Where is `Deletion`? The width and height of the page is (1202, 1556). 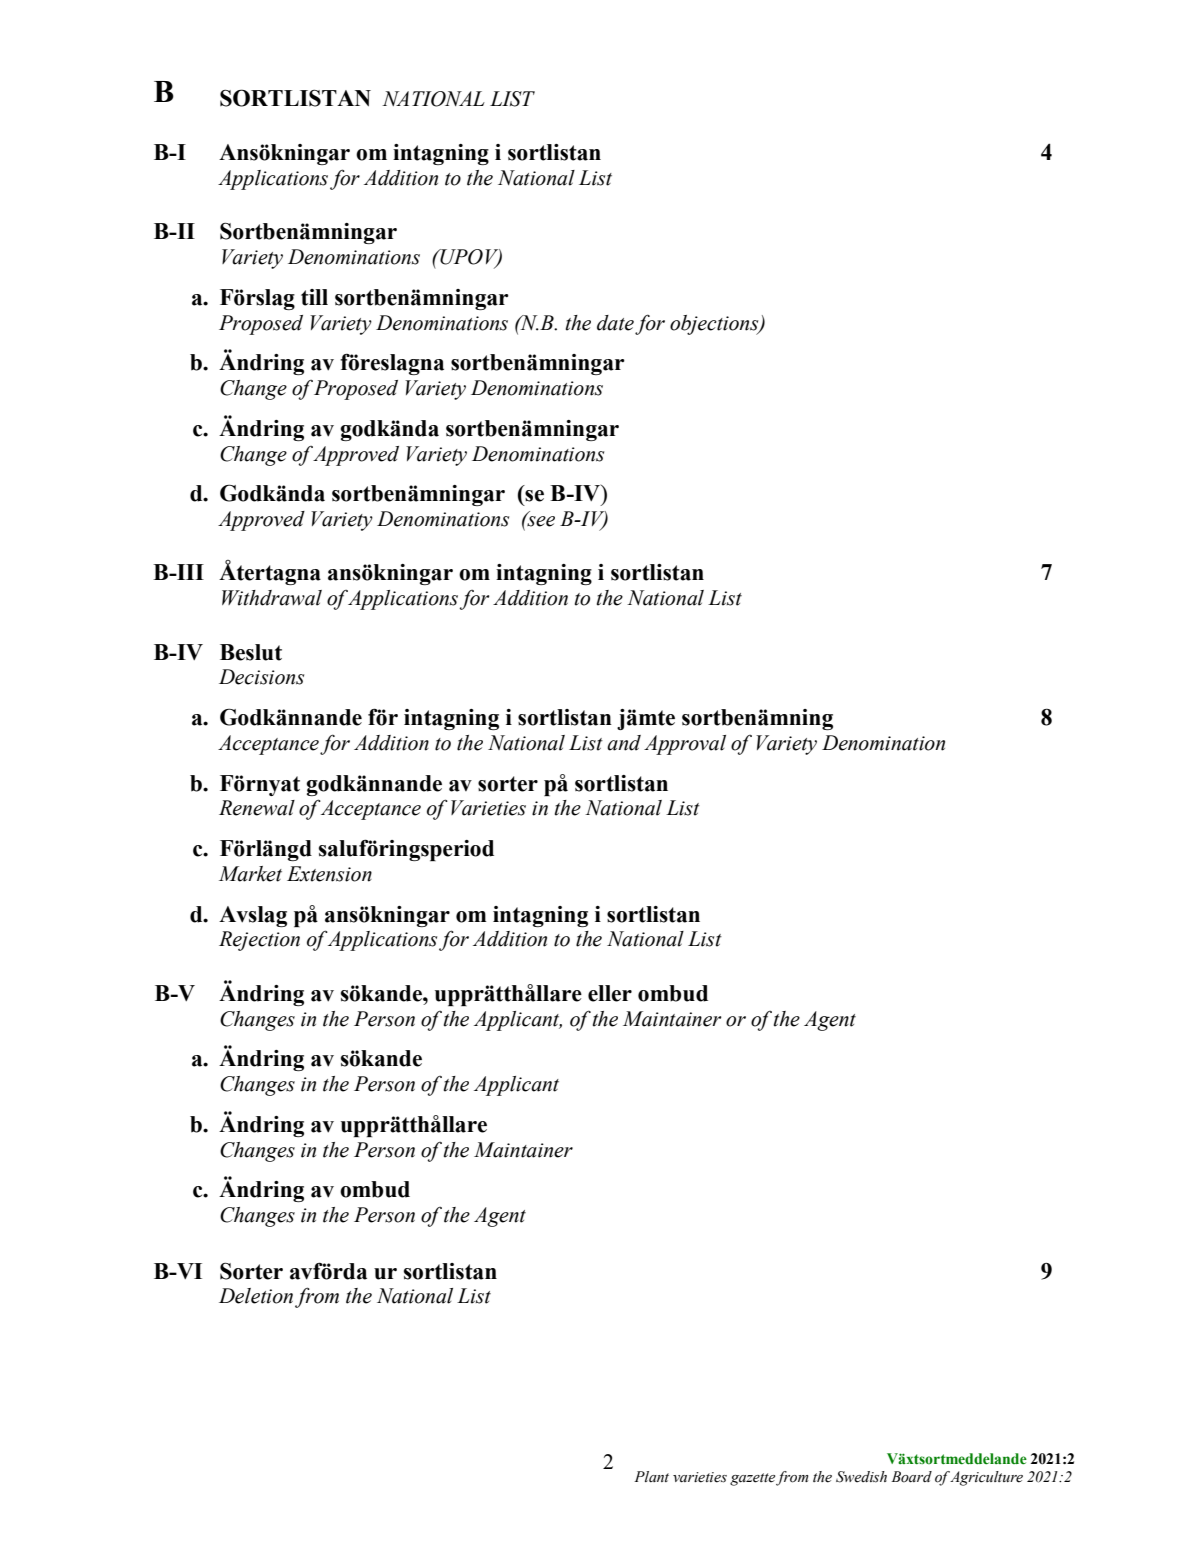
Deletion is located at coordinates (256, 1296).
